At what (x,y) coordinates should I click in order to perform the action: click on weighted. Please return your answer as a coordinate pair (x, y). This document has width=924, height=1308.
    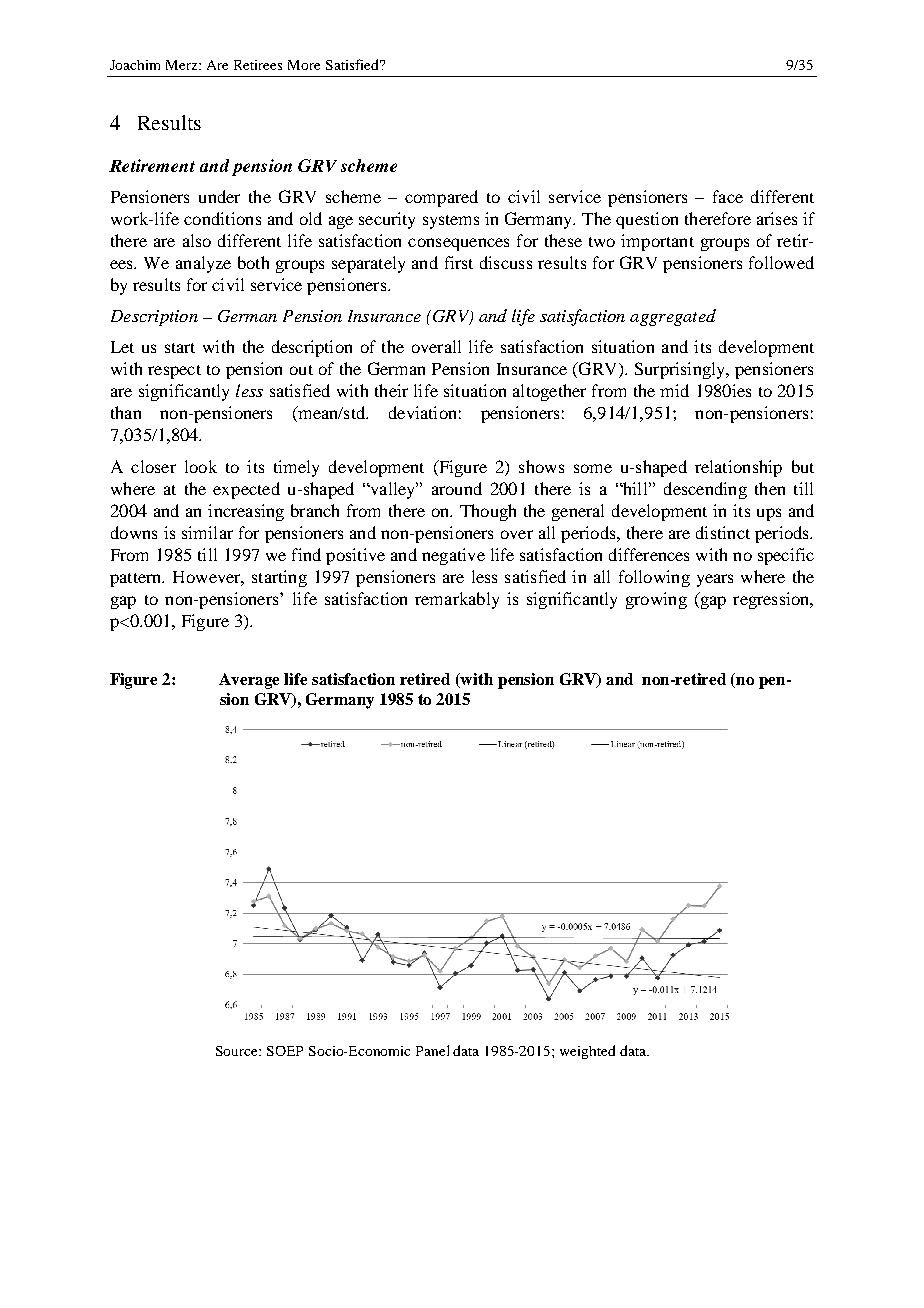
    Looking at the image, I should click on (587, 1052).
